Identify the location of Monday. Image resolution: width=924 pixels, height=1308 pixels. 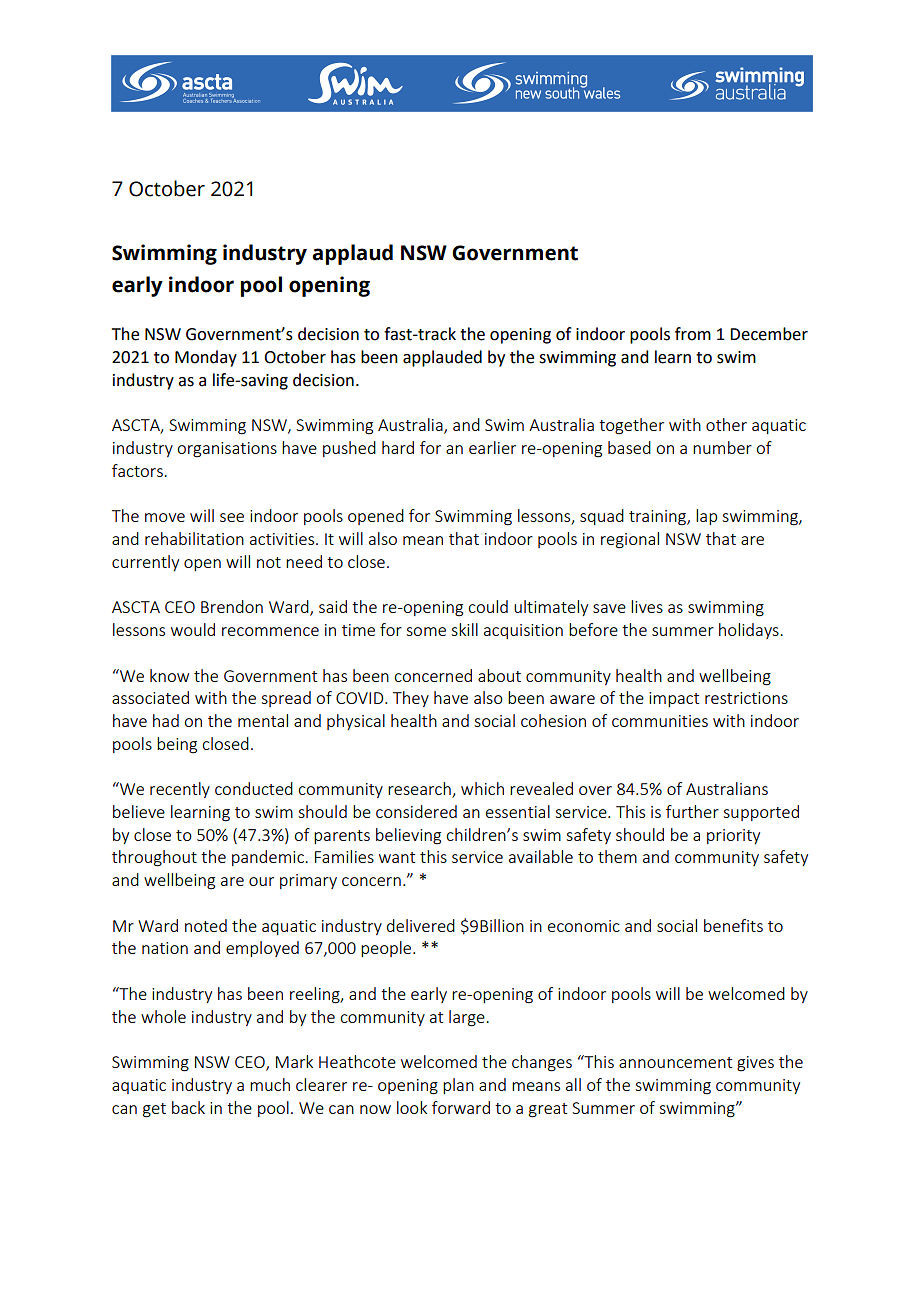
(206, 358).
